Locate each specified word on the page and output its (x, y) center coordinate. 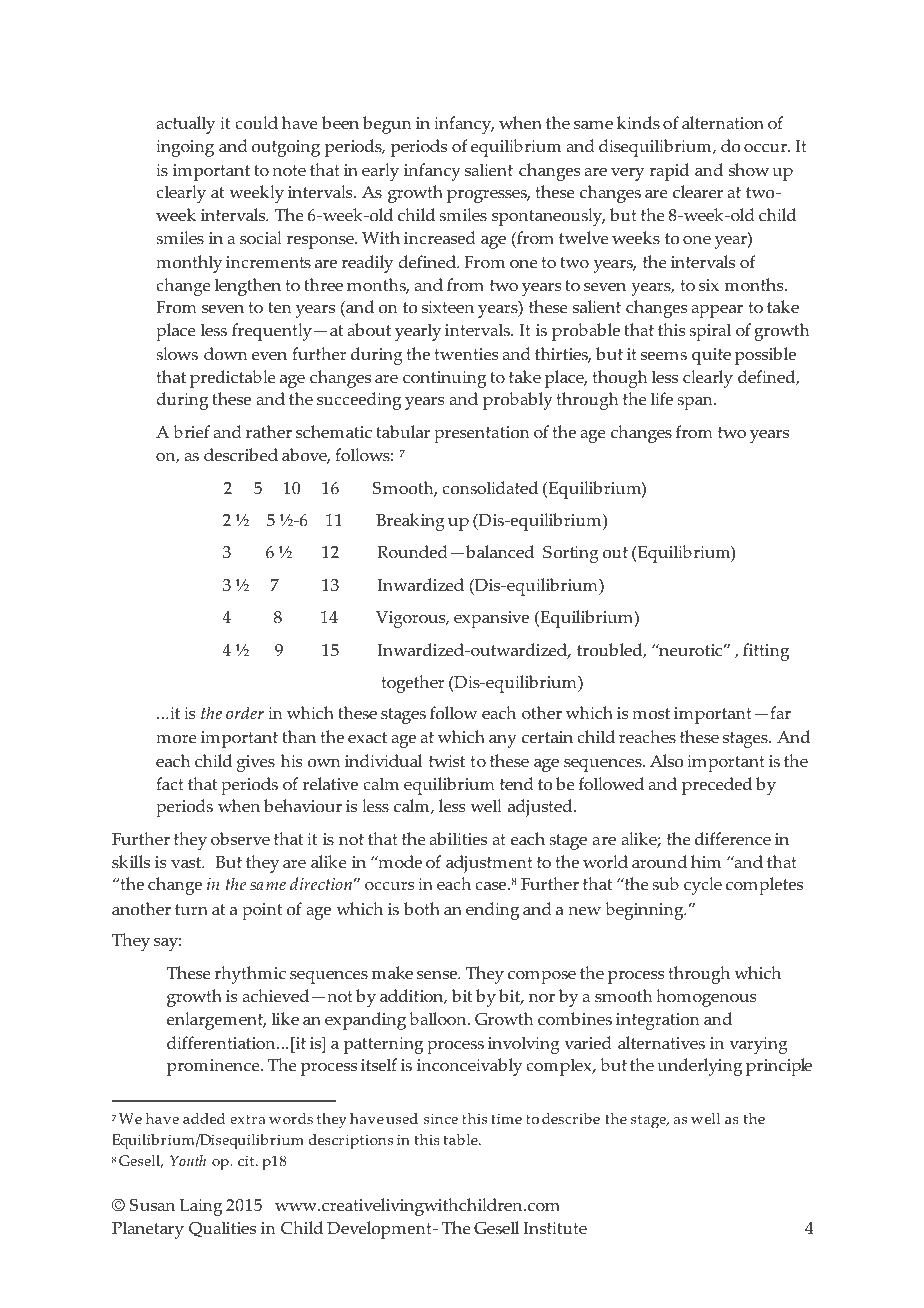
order (245, 713)
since (441, 1119)
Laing (201, 1207)
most (651, 714)
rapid (669, 172)
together (413, 684)
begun (387, 125)
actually (185, 125)
